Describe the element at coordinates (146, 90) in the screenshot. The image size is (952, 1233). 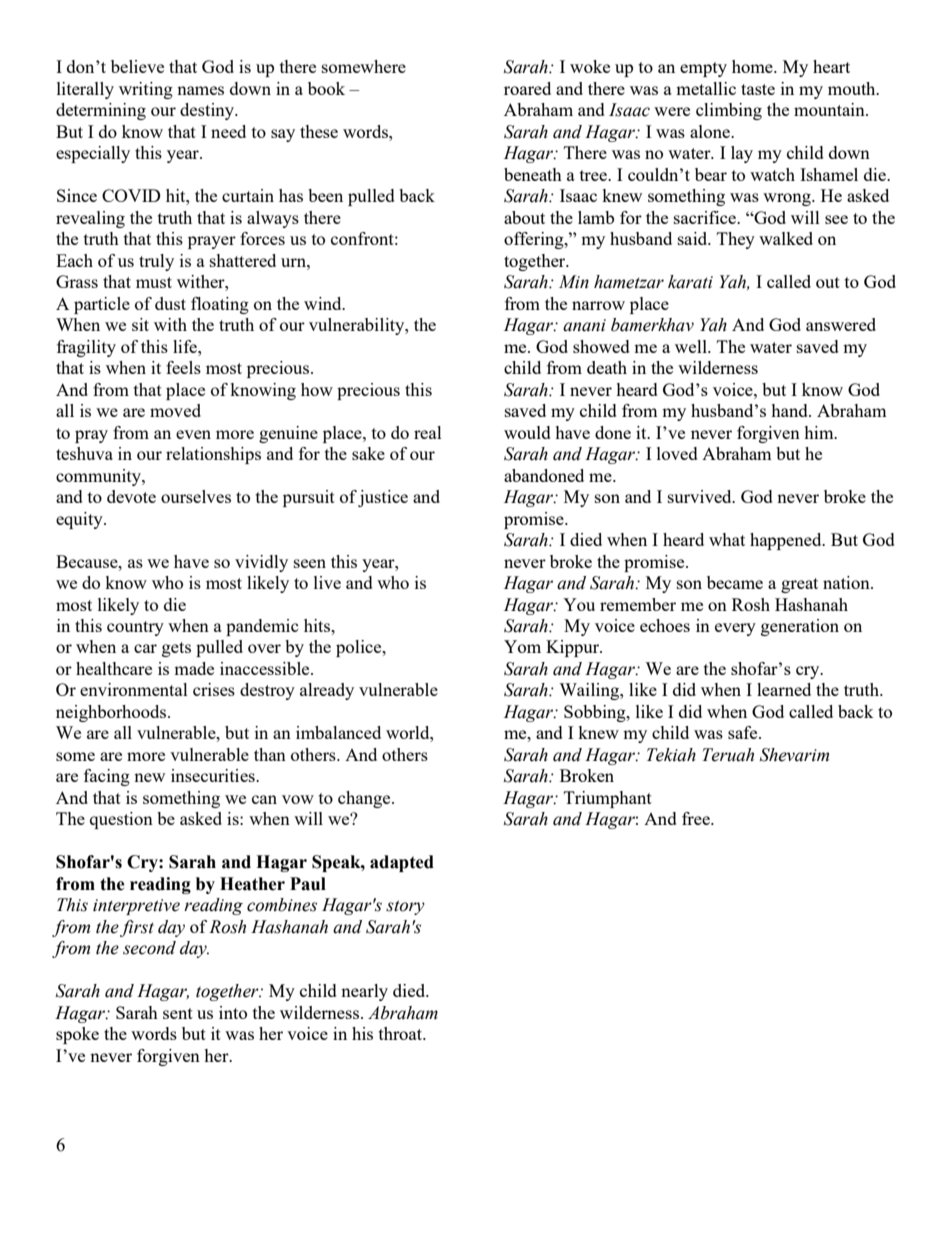
I see `writing` at that location.
